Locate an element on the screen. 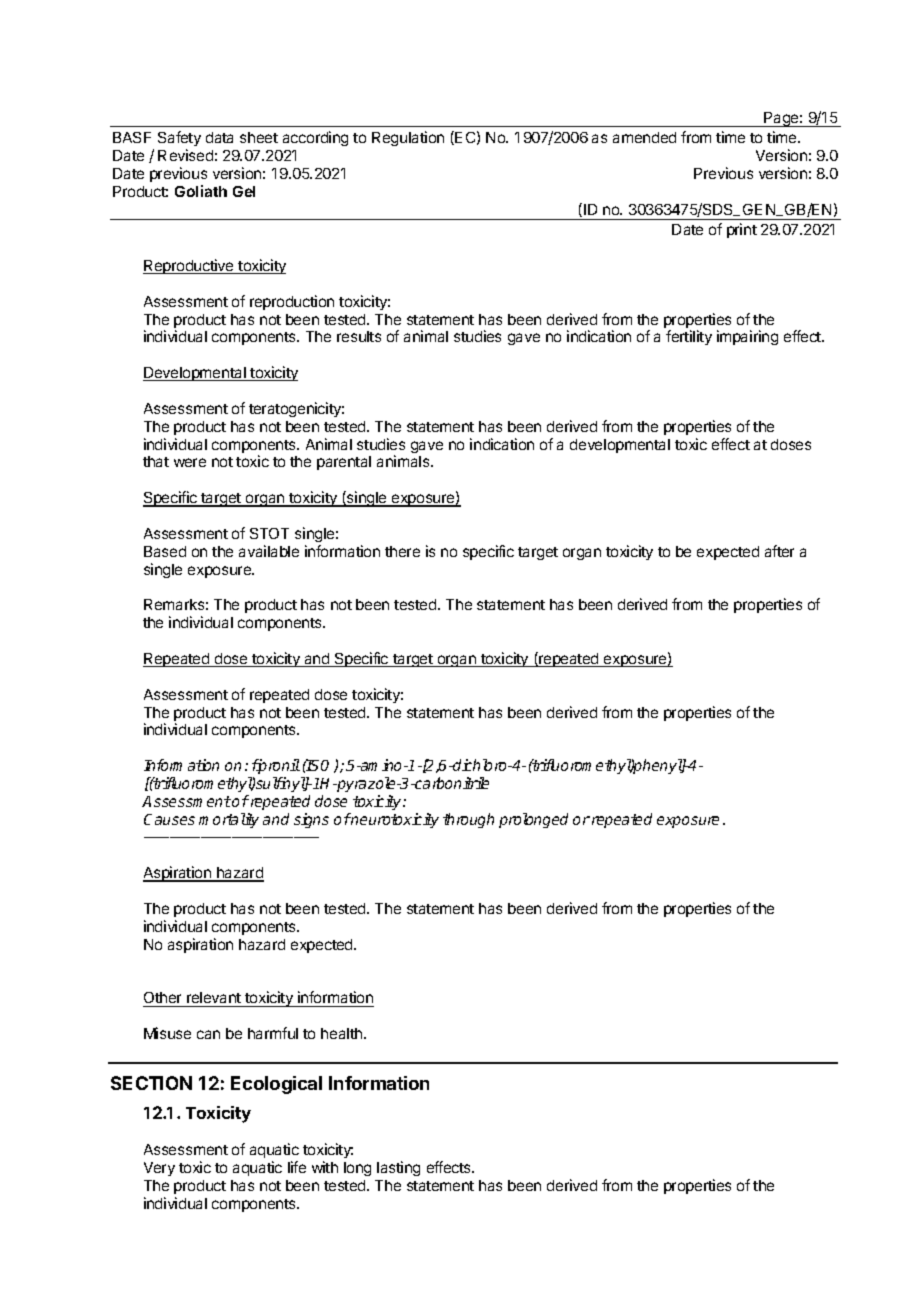 This screenshot has width=924, height=1308. fertility is located at coordinates (689, 337).
